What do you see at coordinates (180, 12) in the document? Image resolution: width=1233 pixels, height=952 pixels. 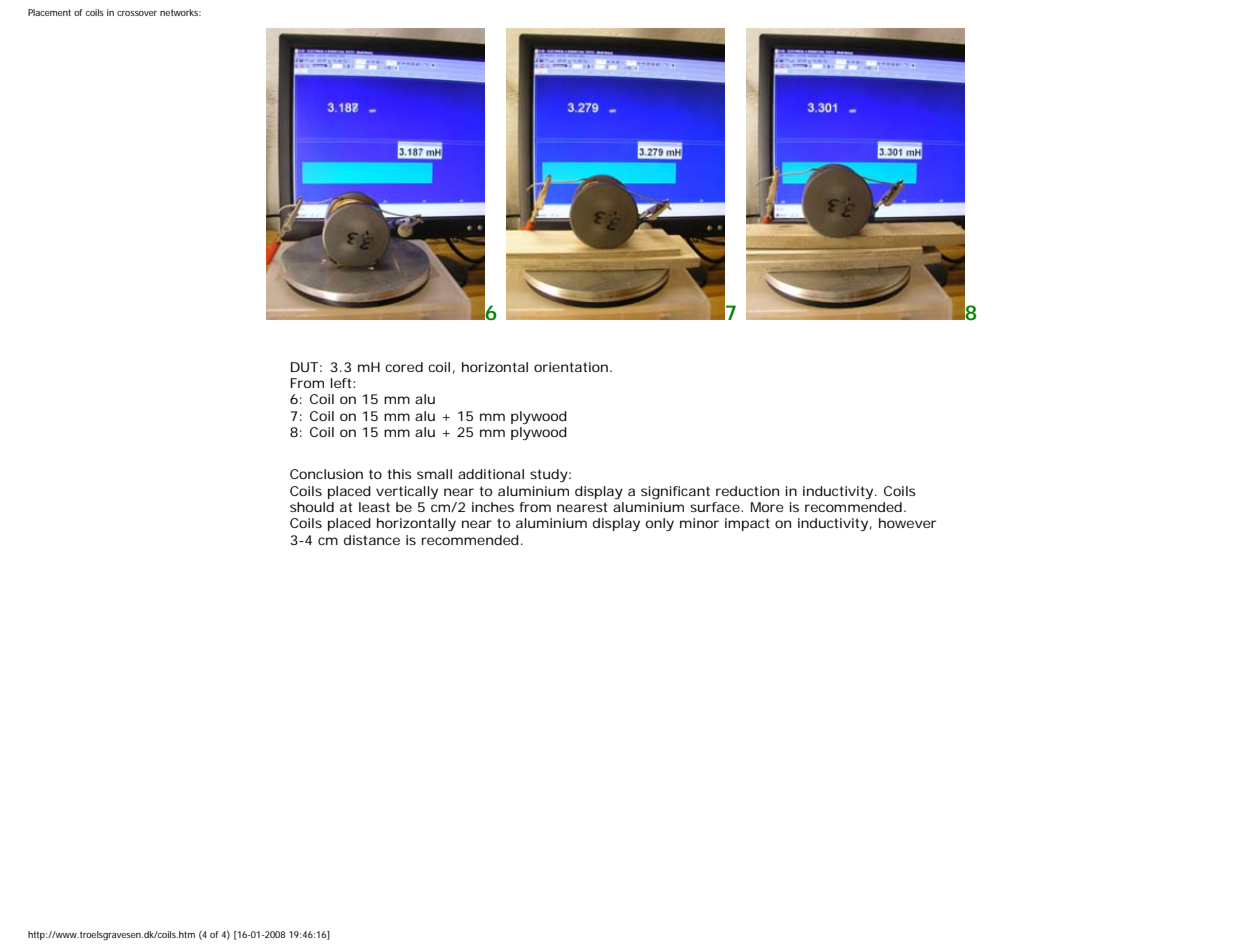 I see `networks` at bounding box center [180, 12].
